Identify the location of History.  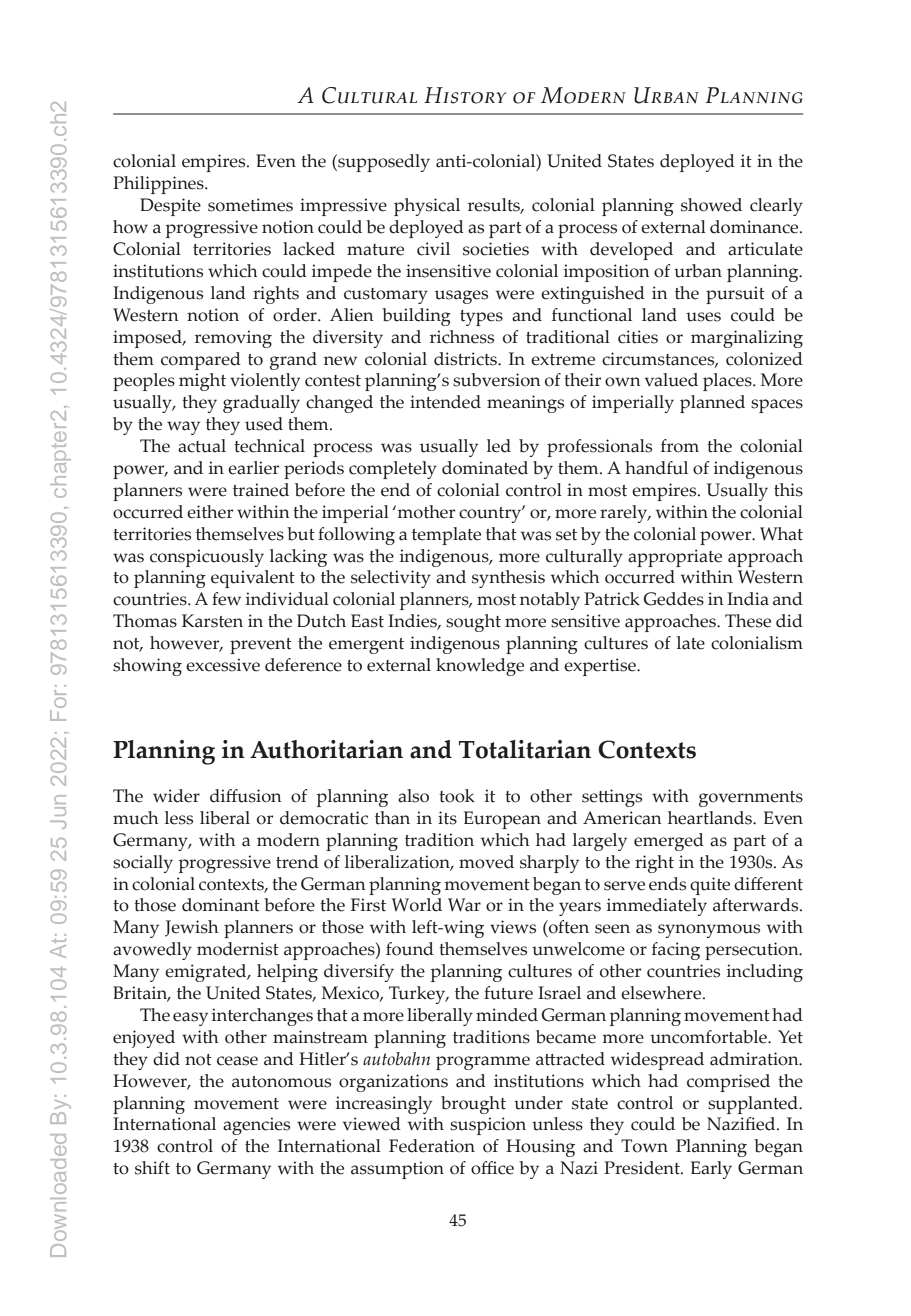
(465, 95).
